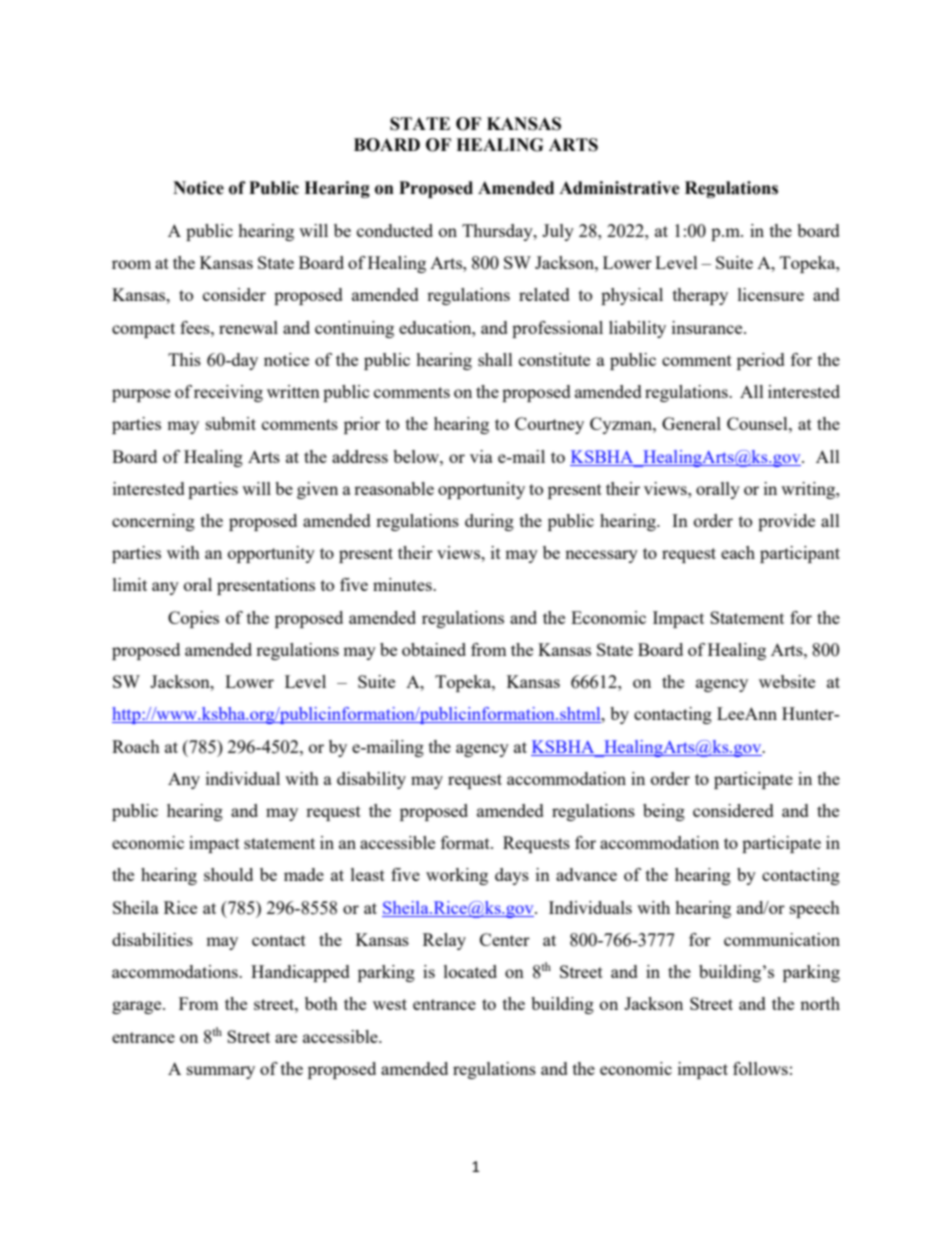  What do you see at coordinates (153, 522) in the page?
I see `concerning` at bounding box center [153, 522].
